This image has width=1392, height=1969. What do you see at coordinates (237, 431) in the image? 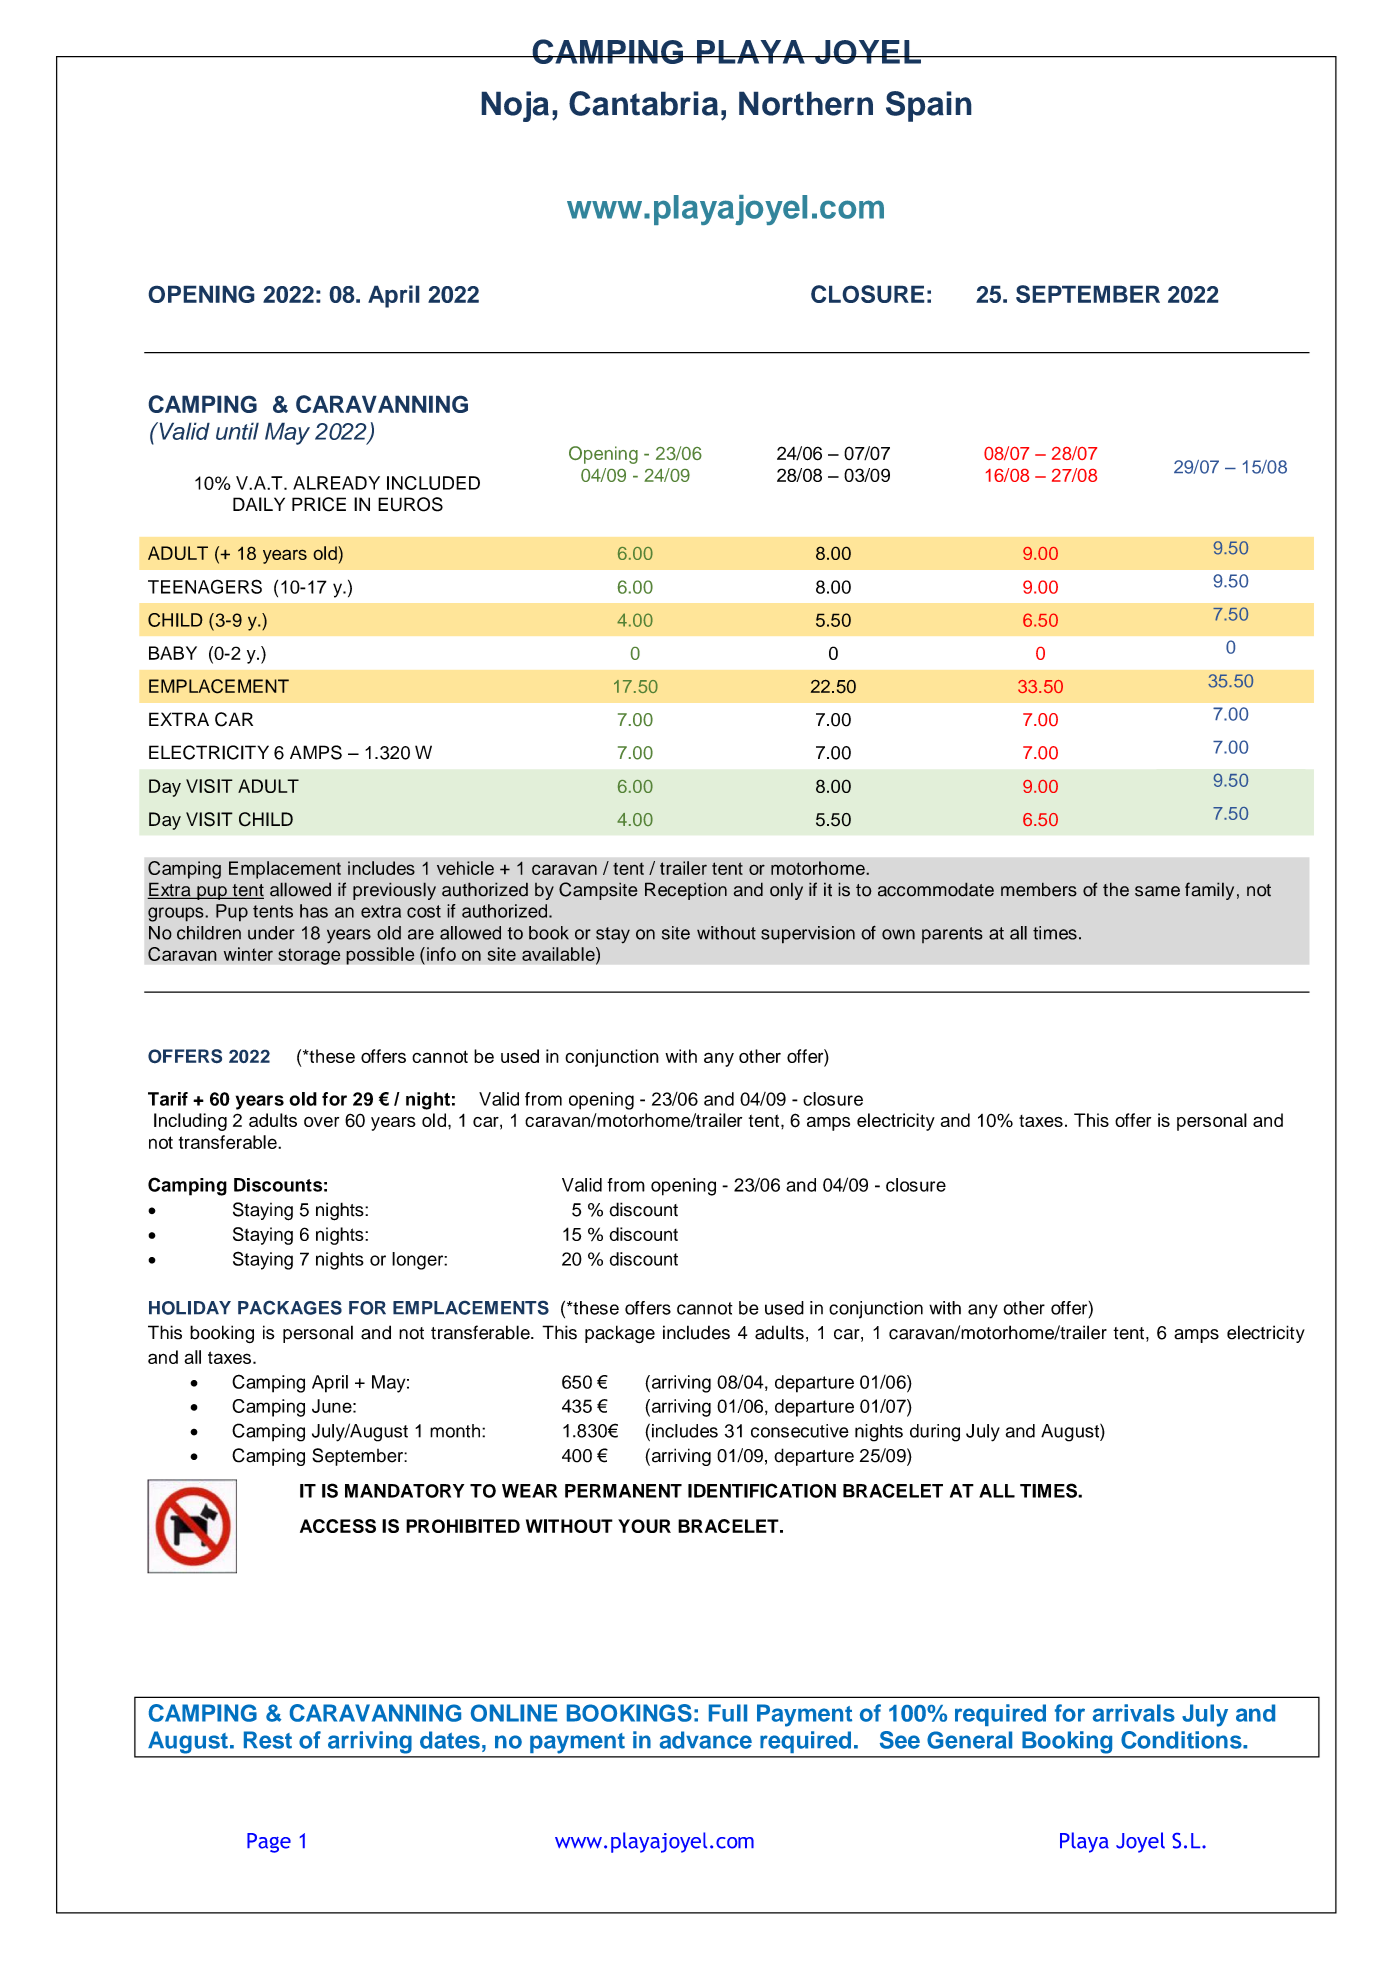
I see `until` at bounding box center [237, 431].
